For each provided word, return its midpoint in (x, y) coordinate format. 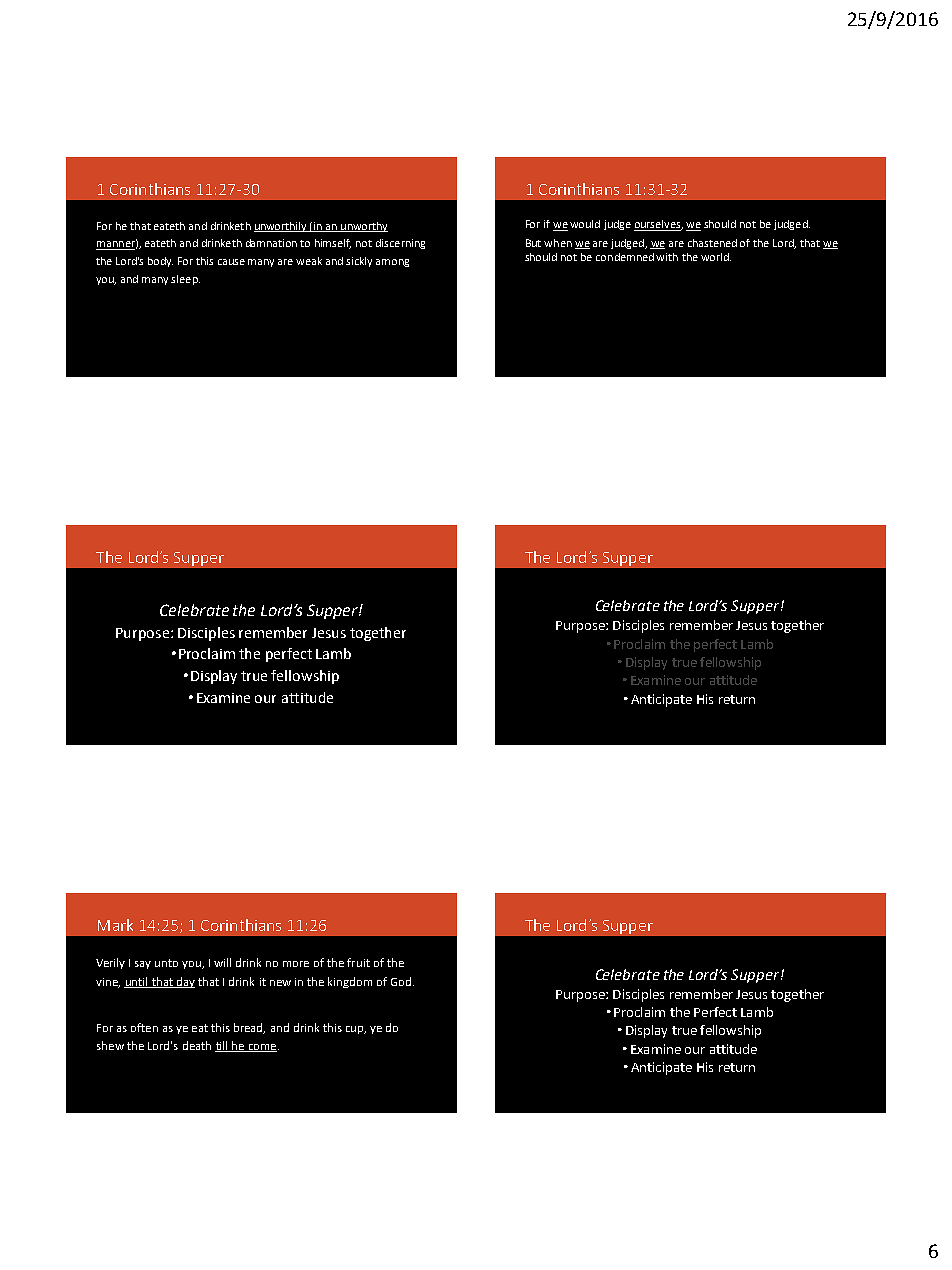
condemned (625, 257)
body (160, 262)
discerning (400, 244)
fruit (358, 962)
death (197, 1045)
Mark (115, 925)
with (667, 257)
